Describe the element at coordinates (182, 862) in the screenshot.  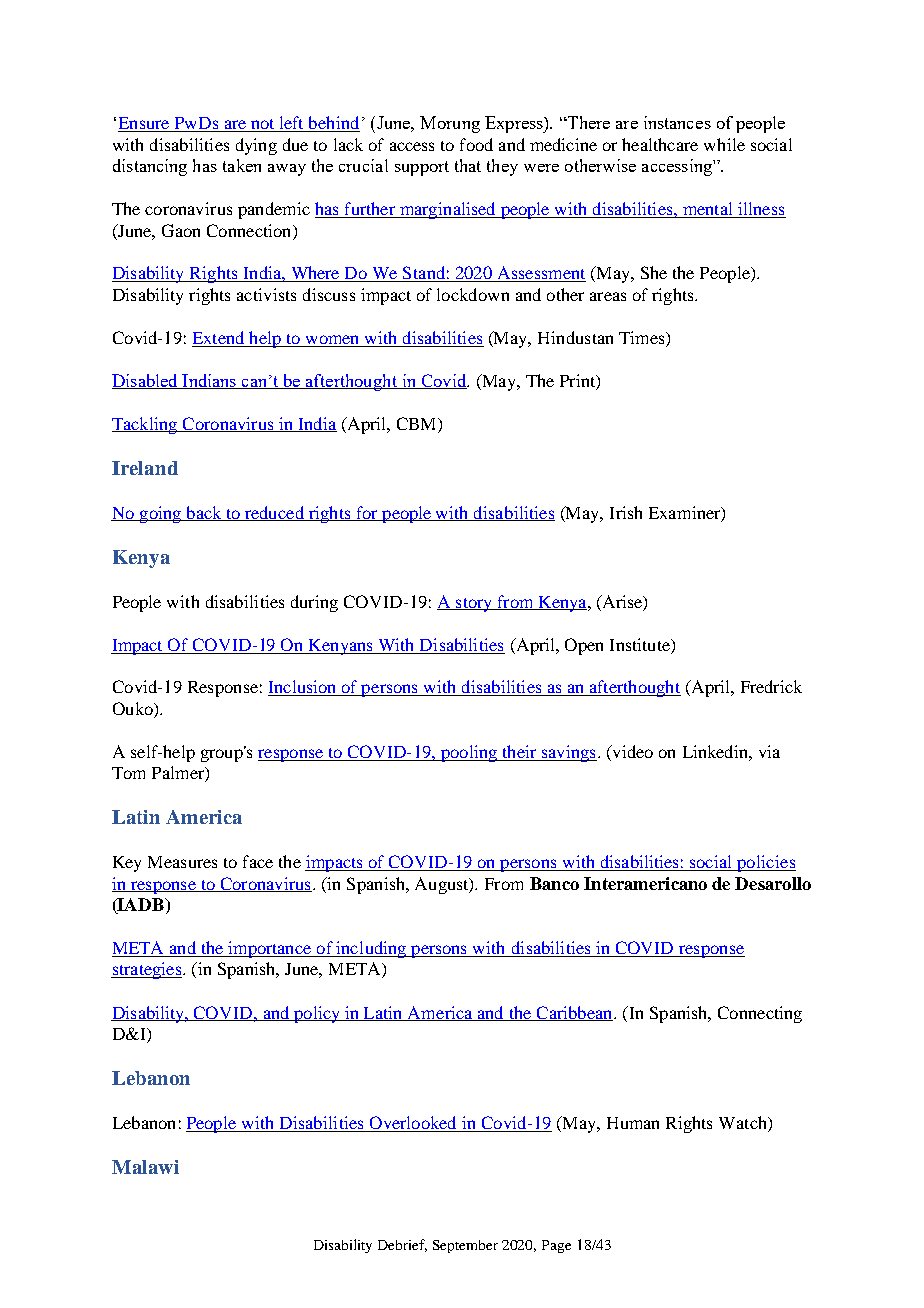
I see `Measures` at that location.
